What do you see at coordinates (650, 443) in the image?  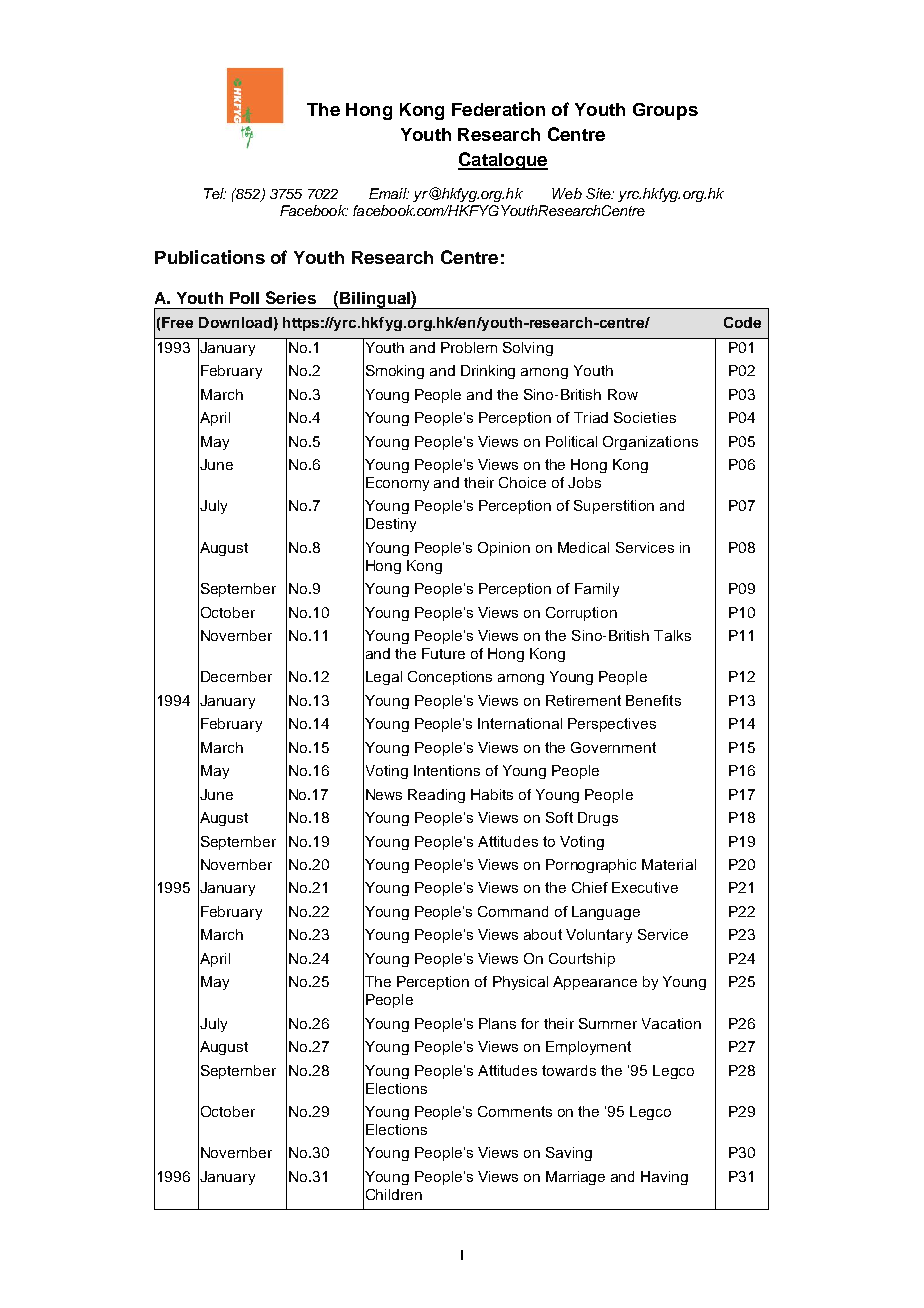 I see `Organizations` at bounding box center [650, 443].
